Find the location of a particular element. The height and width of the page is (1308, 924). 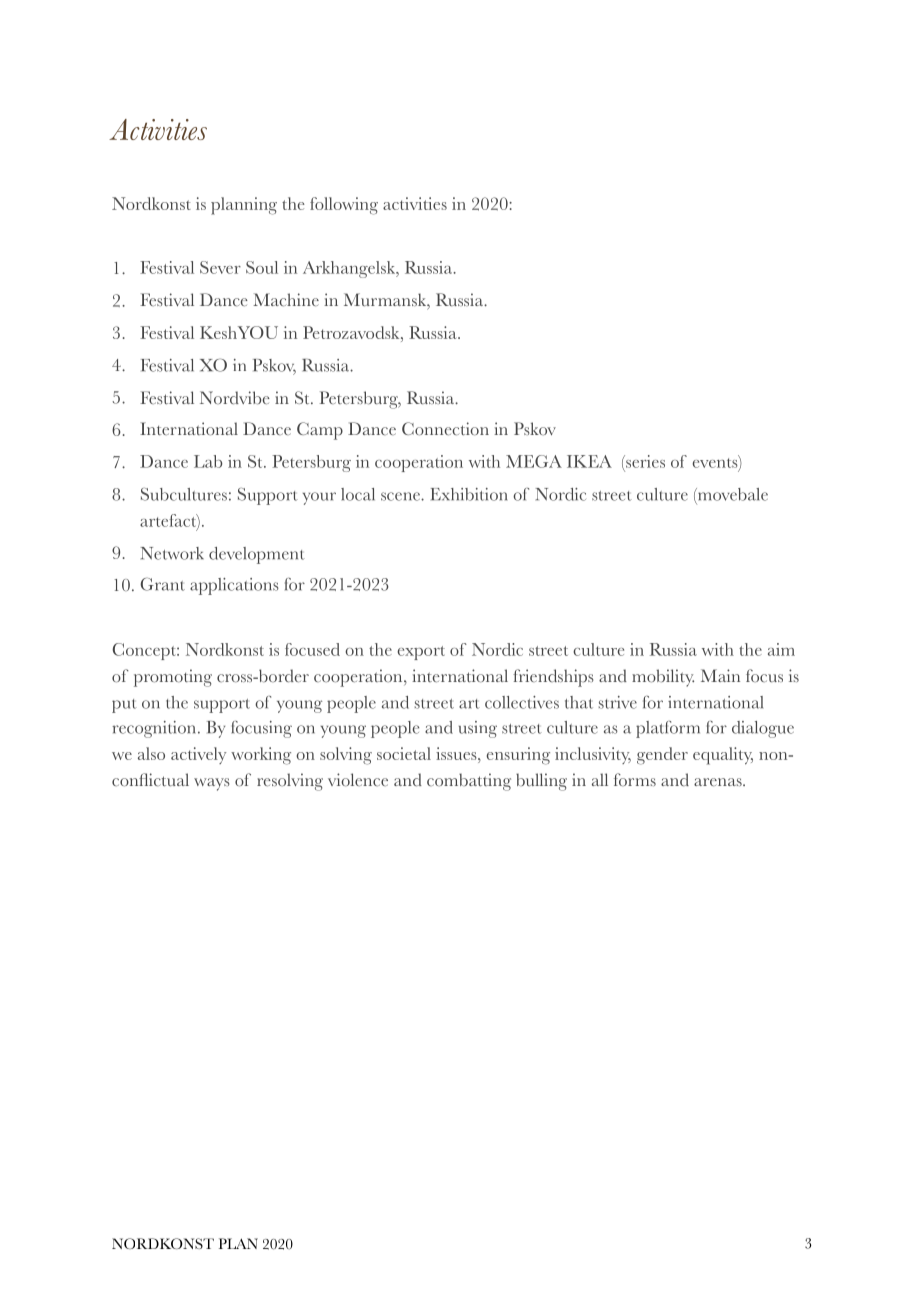

following is located at coordinates (344, 206).
